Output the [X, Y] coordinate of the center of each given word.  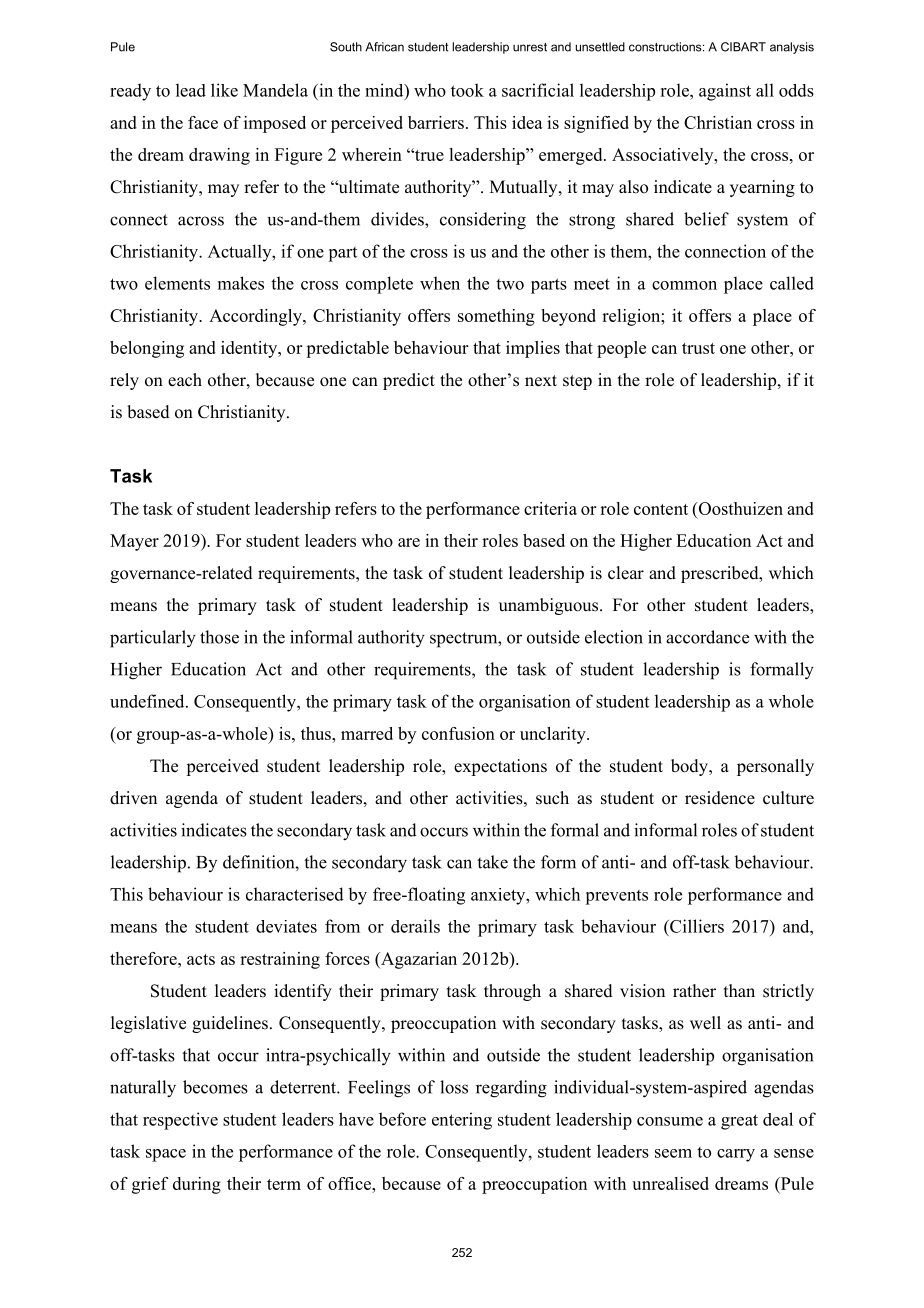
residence [720, 798]
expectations [500, 767]
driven [133, 798]
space [166, 1155]
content [661, 509]
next [541, 381]
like [224, 90]
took [467, 90]
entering [462, 1121]
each [185, 380]
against [725, 92]
